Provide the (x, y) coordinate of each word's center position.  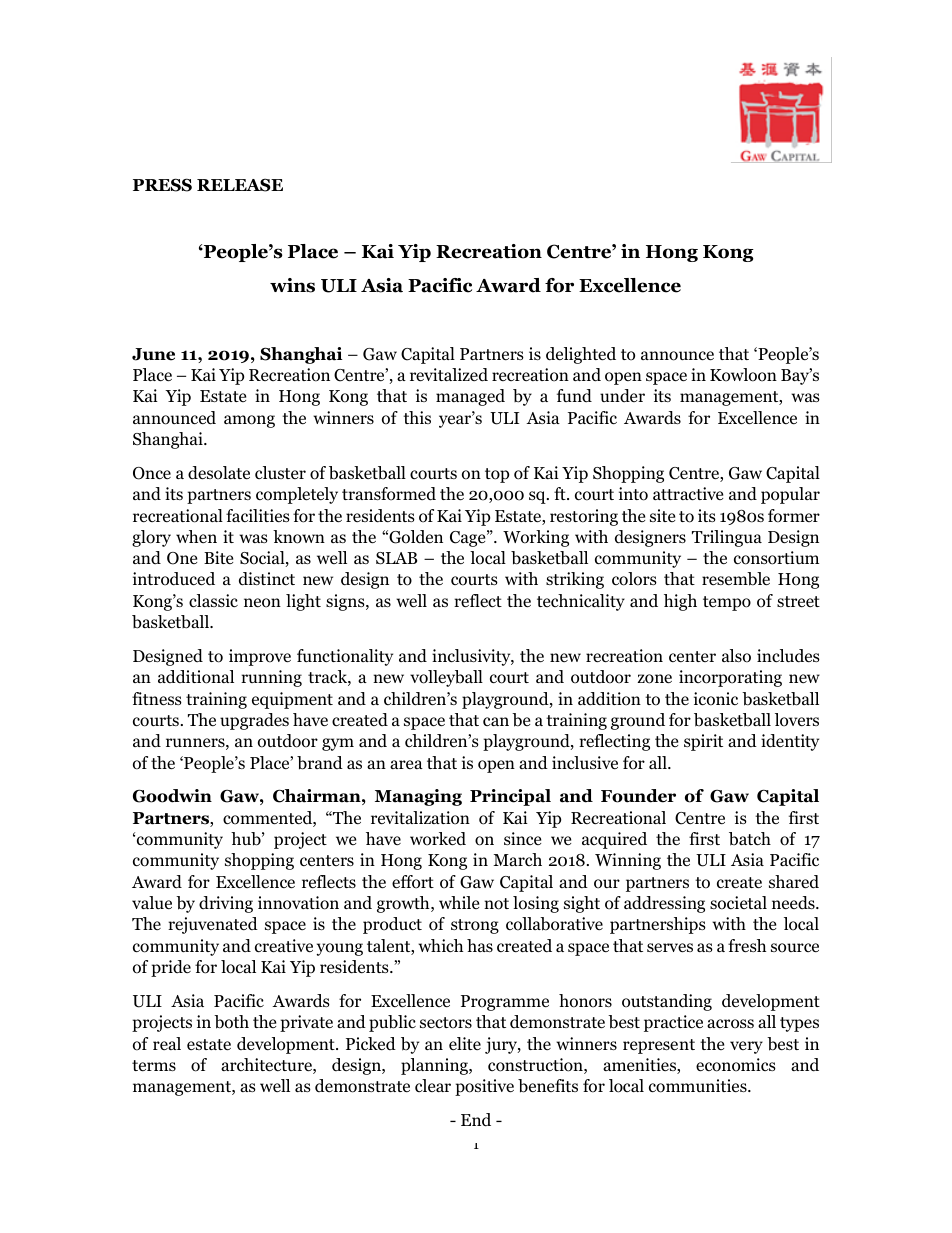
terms (154, 1065)
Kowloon (743, 375)
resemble (736, 579)
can (496, 721)
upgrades (254, 721)
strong (475, 926)
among (249, 421)
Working (536, 538)
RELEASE (240, 185)
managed (470, 397)
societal (738, 903)
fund (574, 396)
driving (226, 904)
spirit (703, 742)
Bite (218, 557)
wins (292, 285)
